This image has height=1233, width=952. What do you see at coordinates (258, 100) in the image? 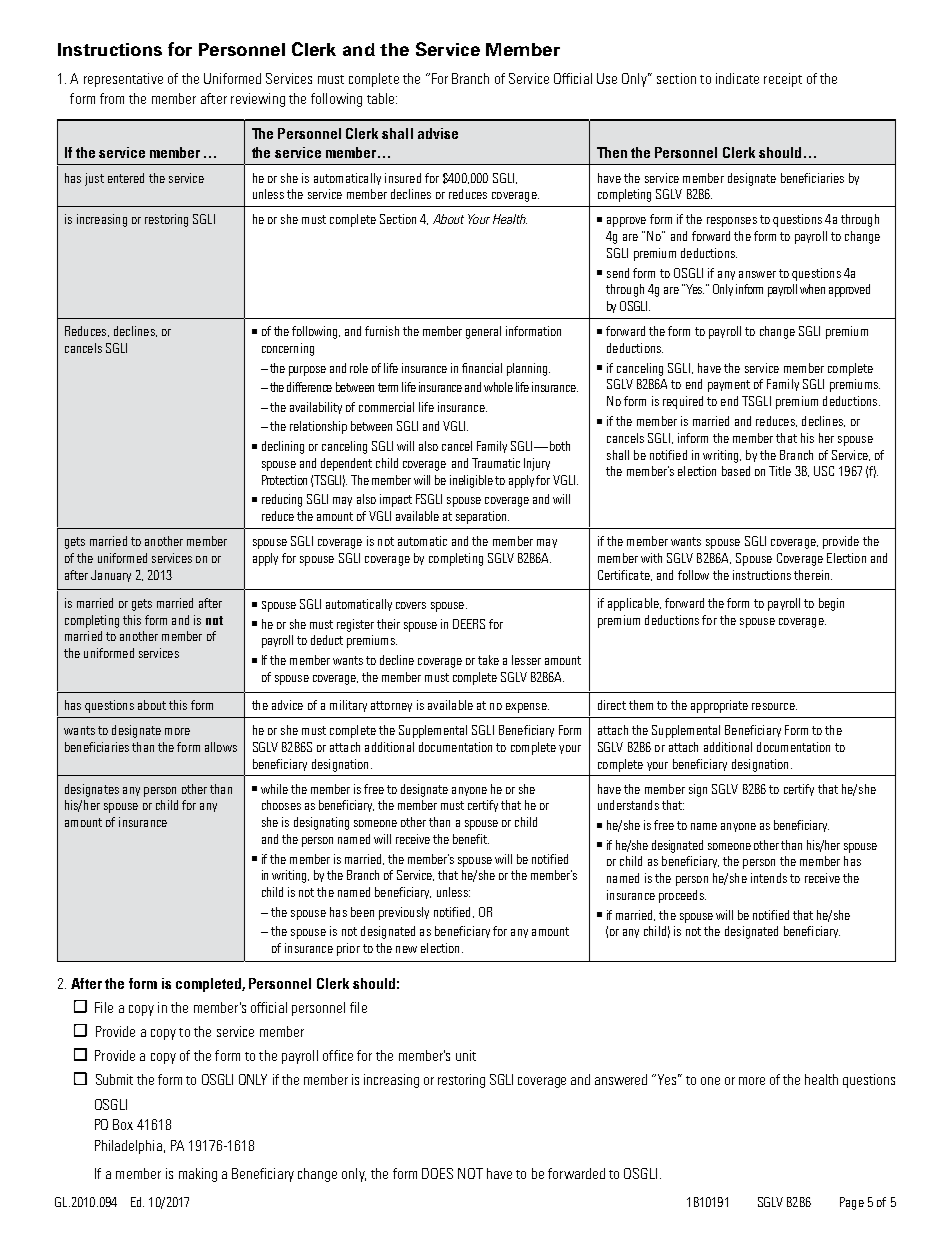
I see `reviewing` at bounding box center [258, 100].
